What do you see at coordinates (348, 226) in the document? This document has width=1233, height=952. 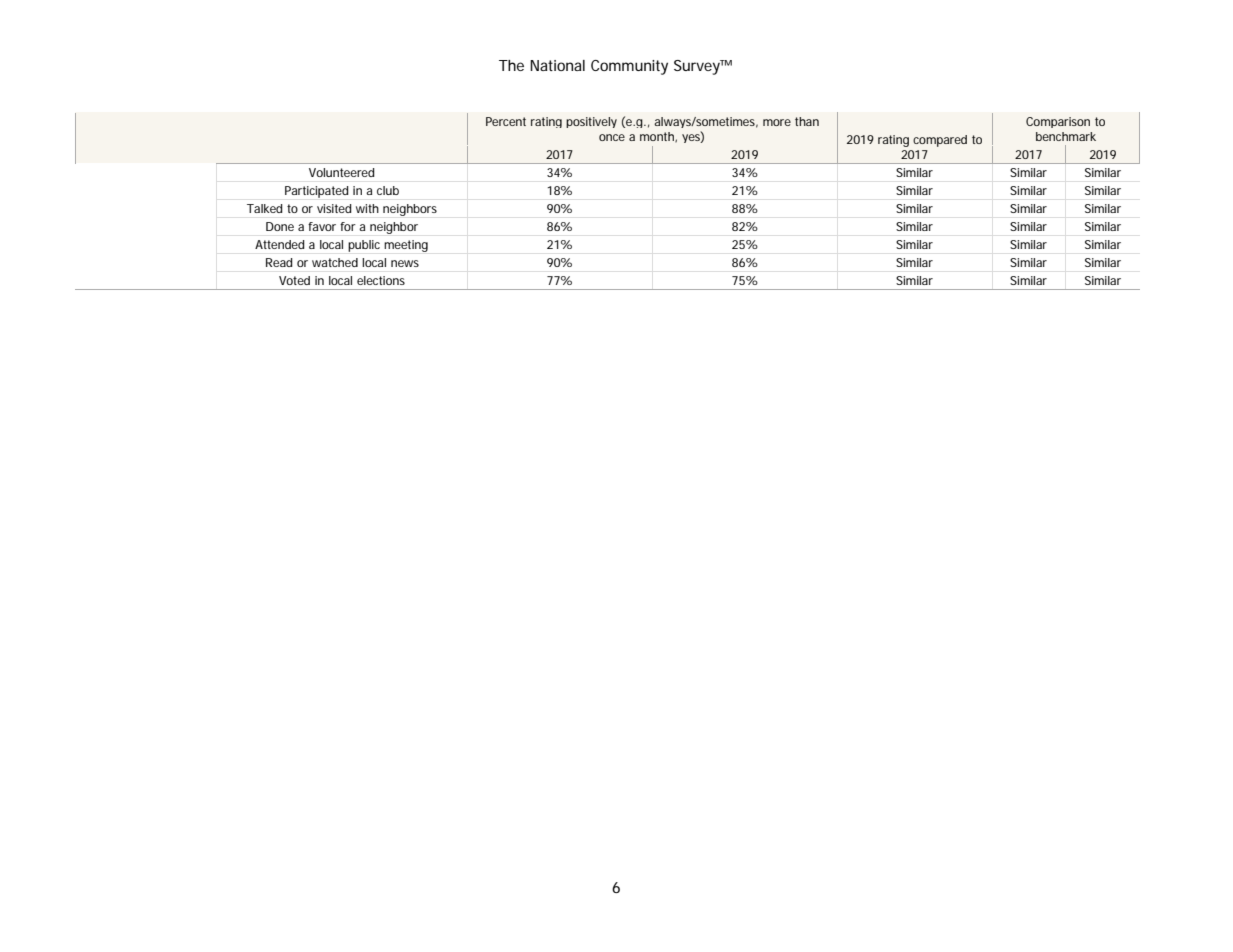 I see `for` at bounding box center [348, 226].
